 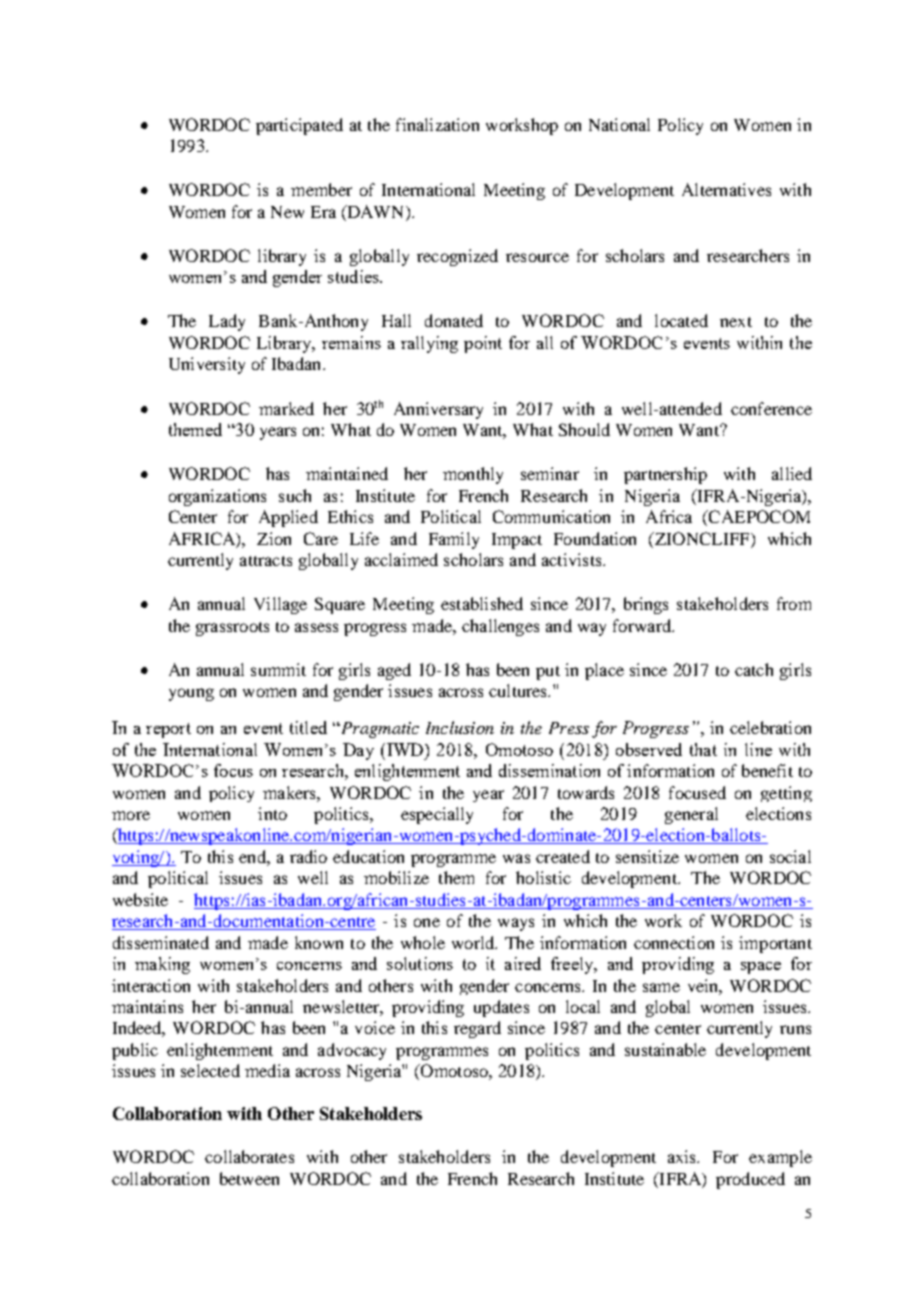 I want to click on into, so click(x=272, y=813).
